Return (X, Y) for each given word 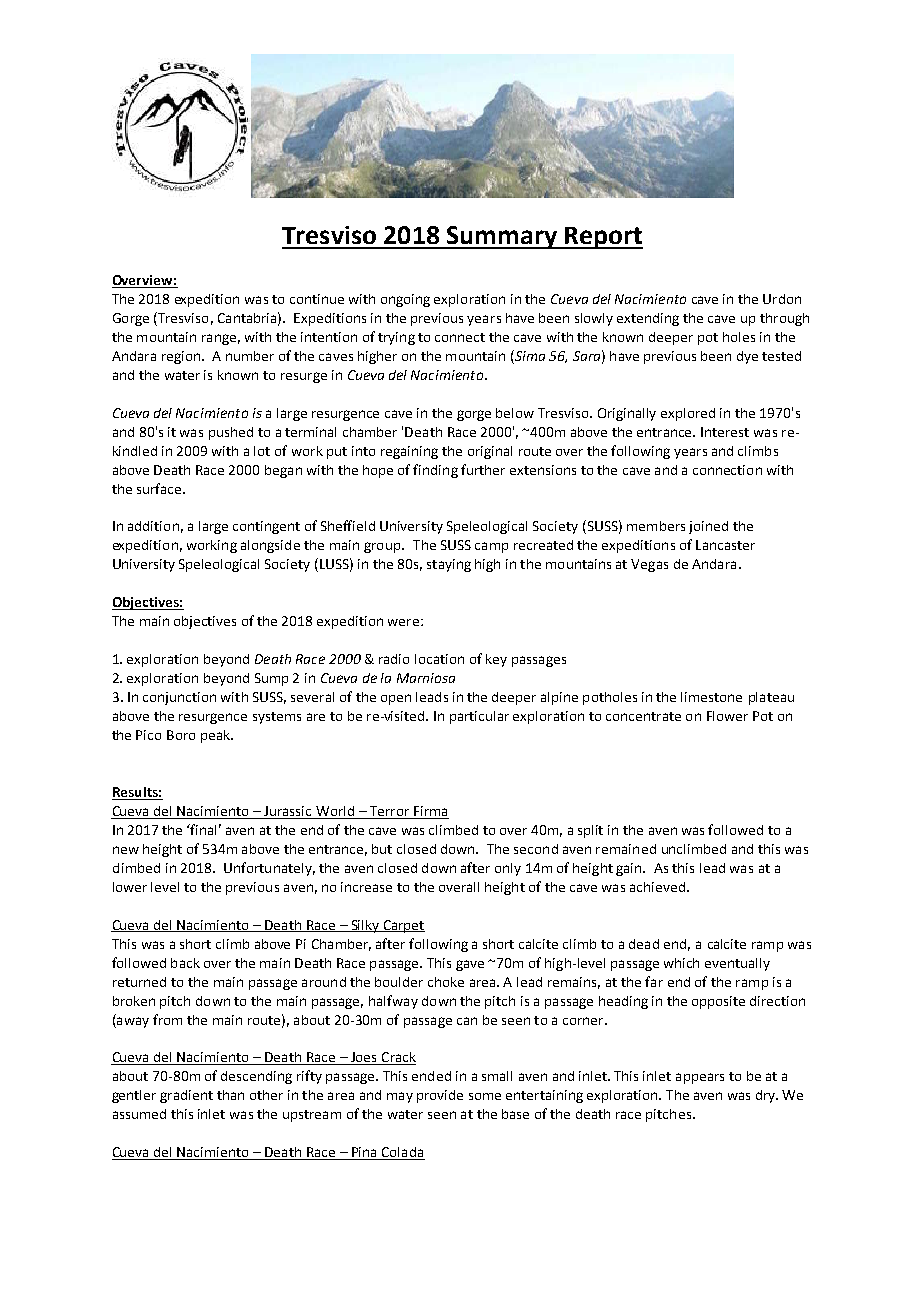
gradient (186, 1096)
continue (317, 299)
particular (479, 717)
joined (708, 527)
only (508, 869)
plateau (771, 698)
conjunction (179, 698)
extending (648, 319)
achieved (657, 887)
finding (435, 471)
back (185, 963)
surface (160, 488)
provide (440, 1096)
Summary (502, 237)
